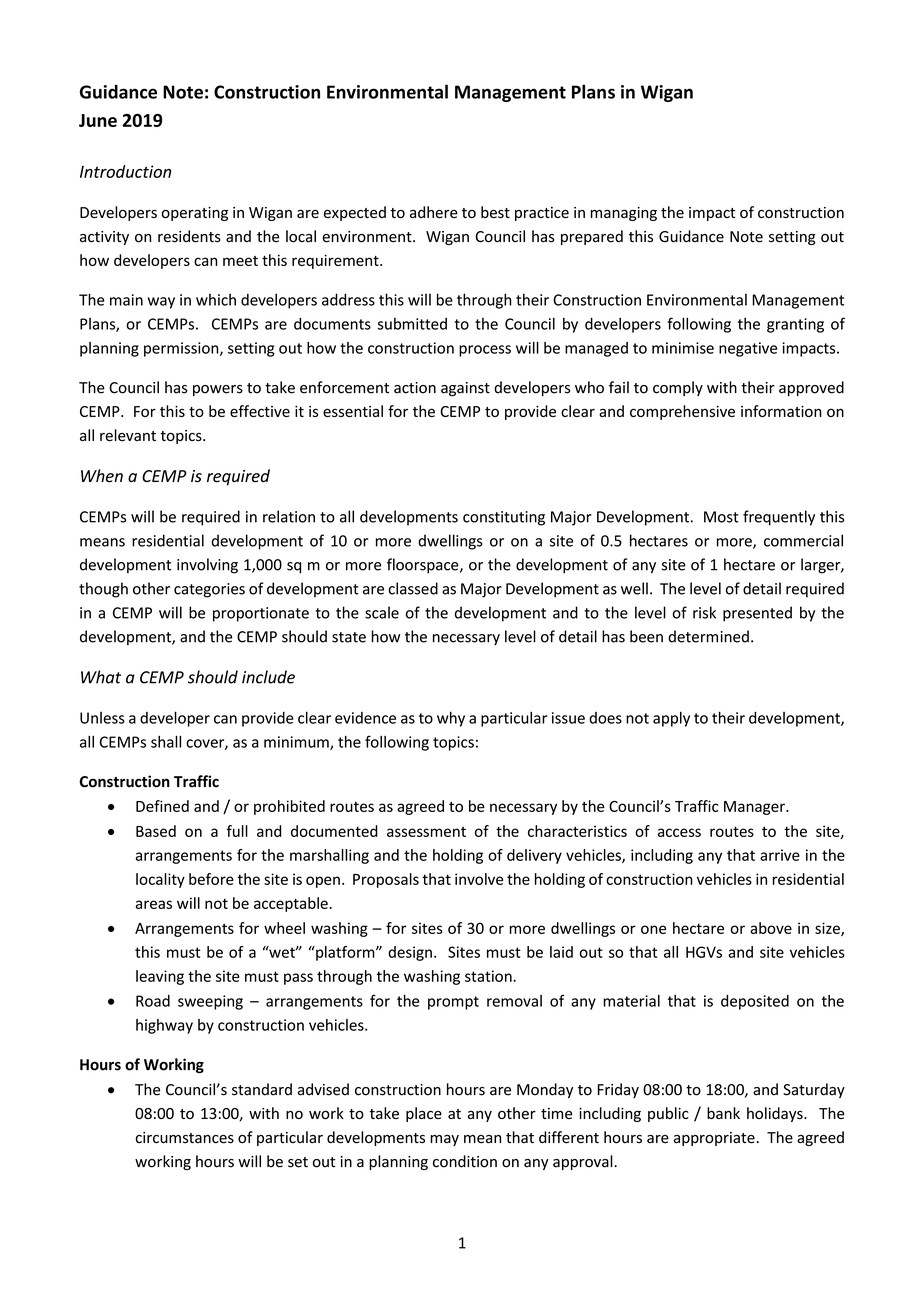 This document has height=1308, width=924. Describe the element at coordinates (444, 1140) in the document. I see `may` at that location.
